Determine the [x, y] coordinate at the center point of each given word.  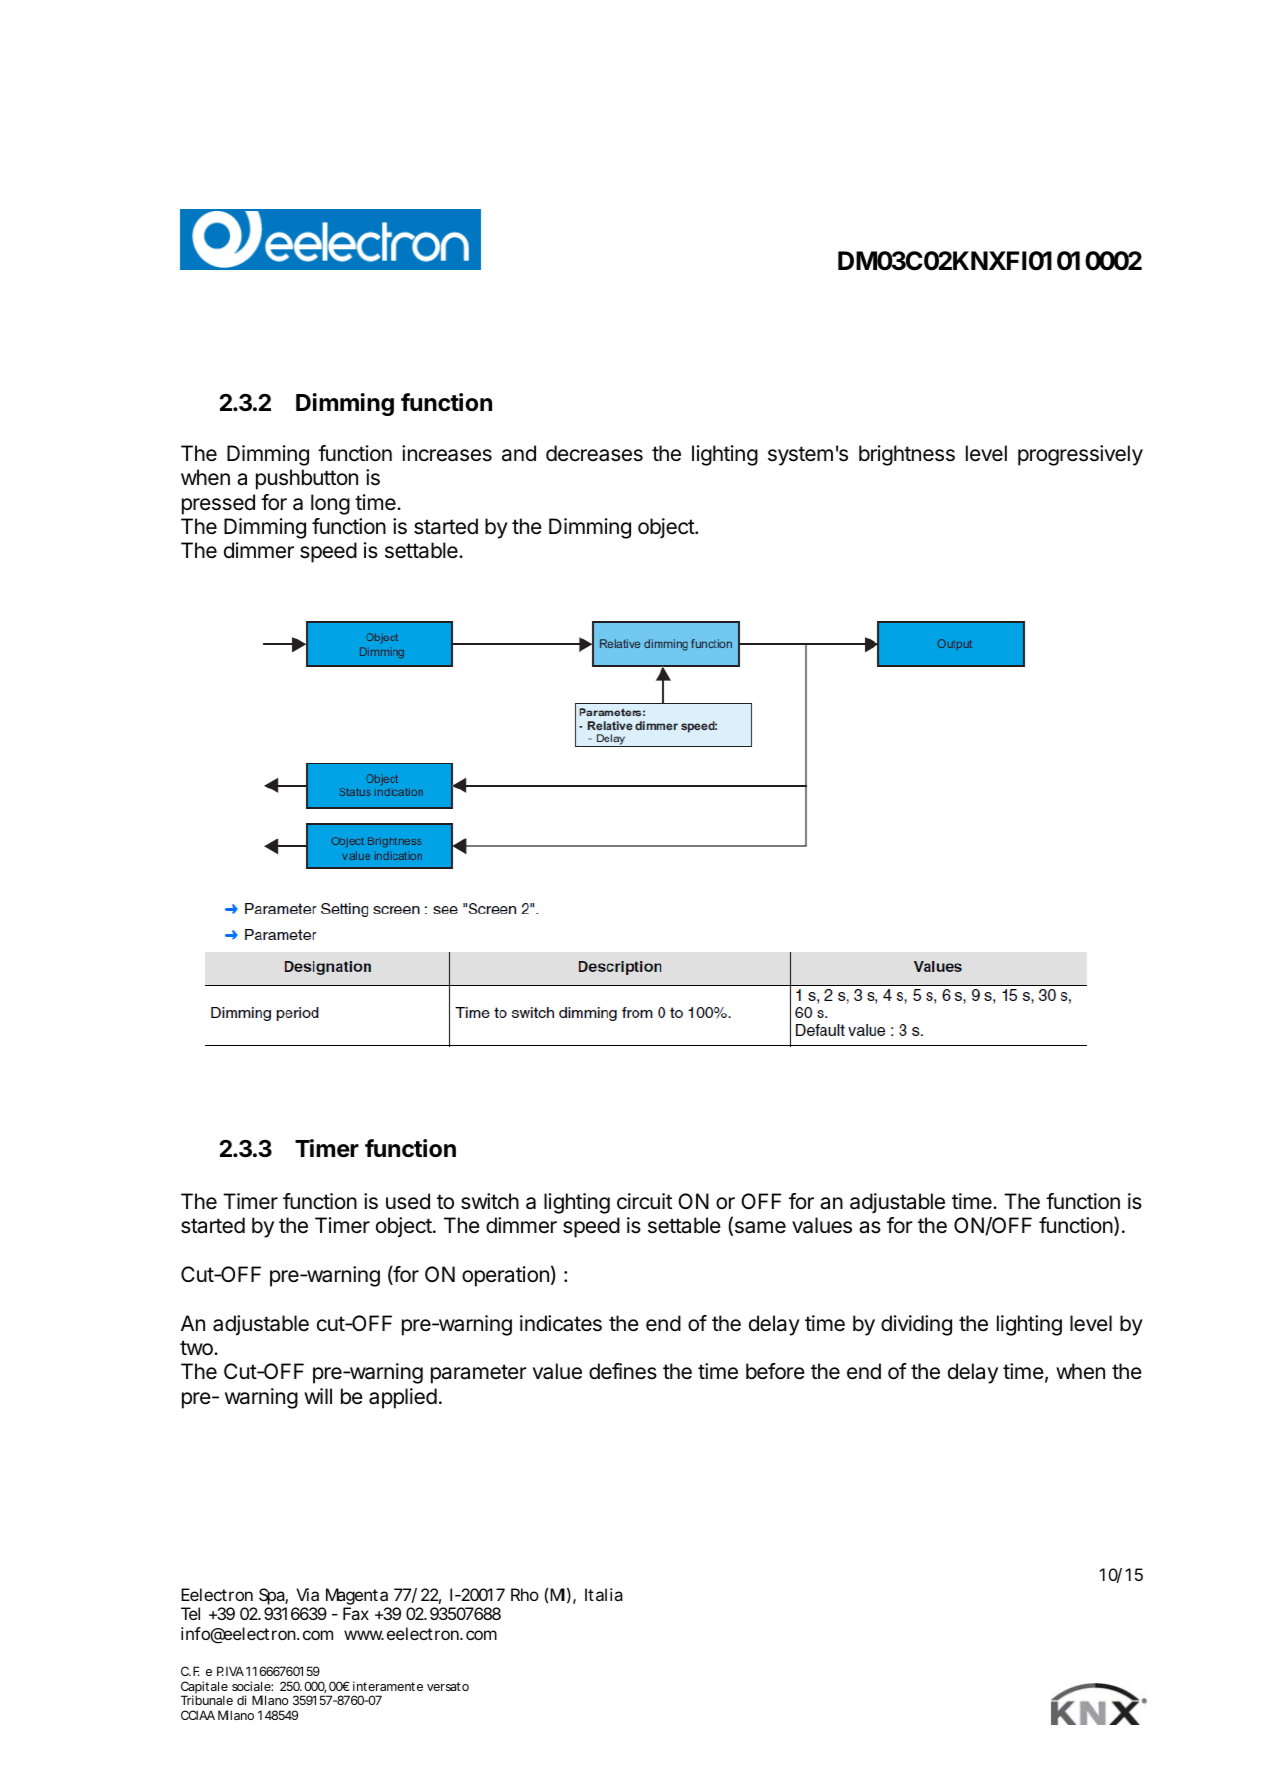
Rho [525, 1594]
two [197, 1348]
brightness [907, 455]
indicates [561, 1323]
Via [307, 1594]
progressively [1080, 455]
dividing [916, 1325]
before [775, 1371]
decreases [594, 453]
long [330, 504]
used [408, 1201]
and [519, 453]
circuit [644, 1201]
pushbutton [307, 479]
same [759, 1228]
